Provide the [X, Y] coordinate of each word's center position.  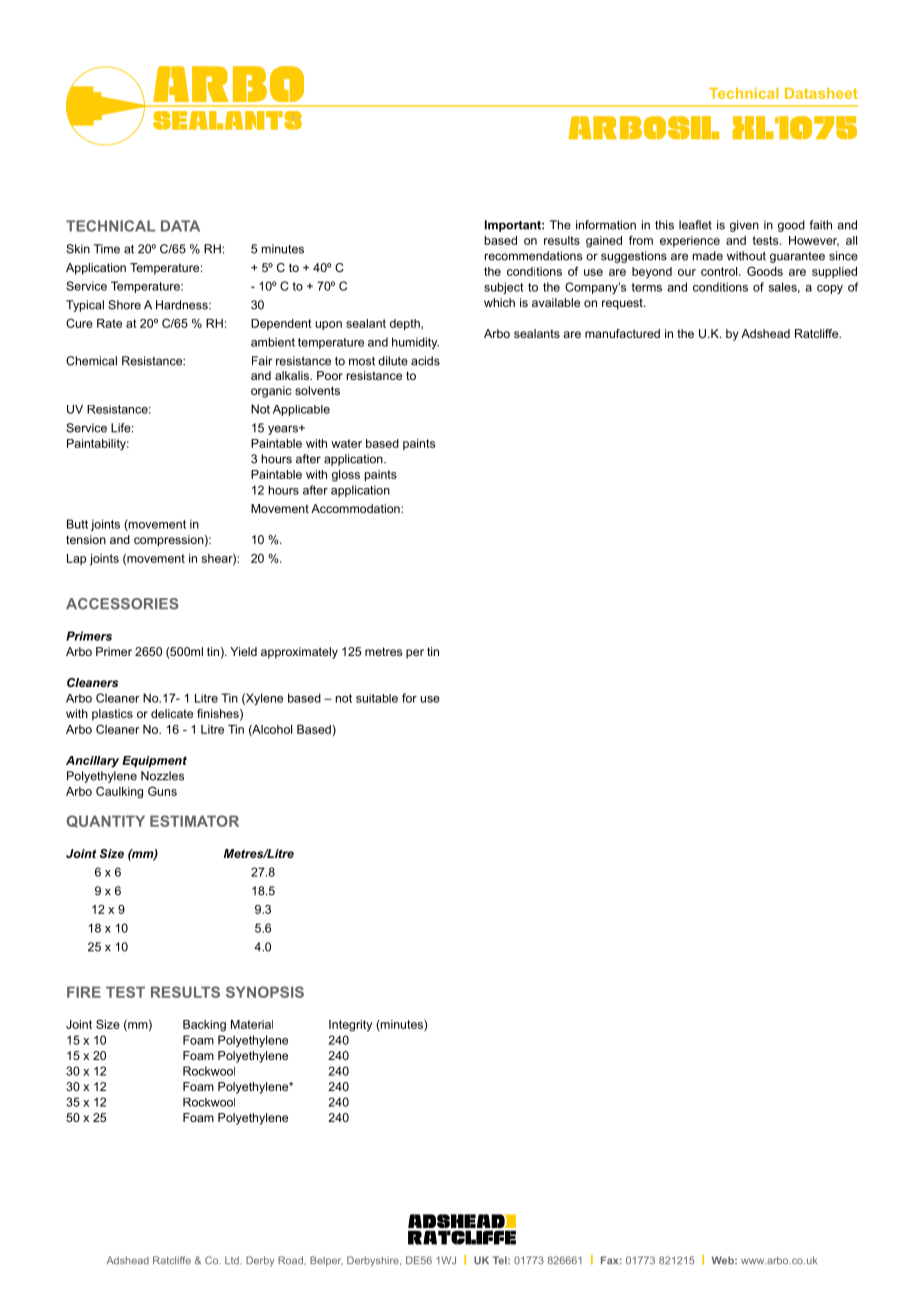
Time [107, 249]
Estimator [194, 821]
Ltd [232, 1260]
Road [290, 1260]
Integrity [350, 1026]
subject [503, 288]
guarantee [797, 257]
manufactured [622, 333]
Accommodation [356, 508]
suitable [377, 698]
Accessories [122, 604]
